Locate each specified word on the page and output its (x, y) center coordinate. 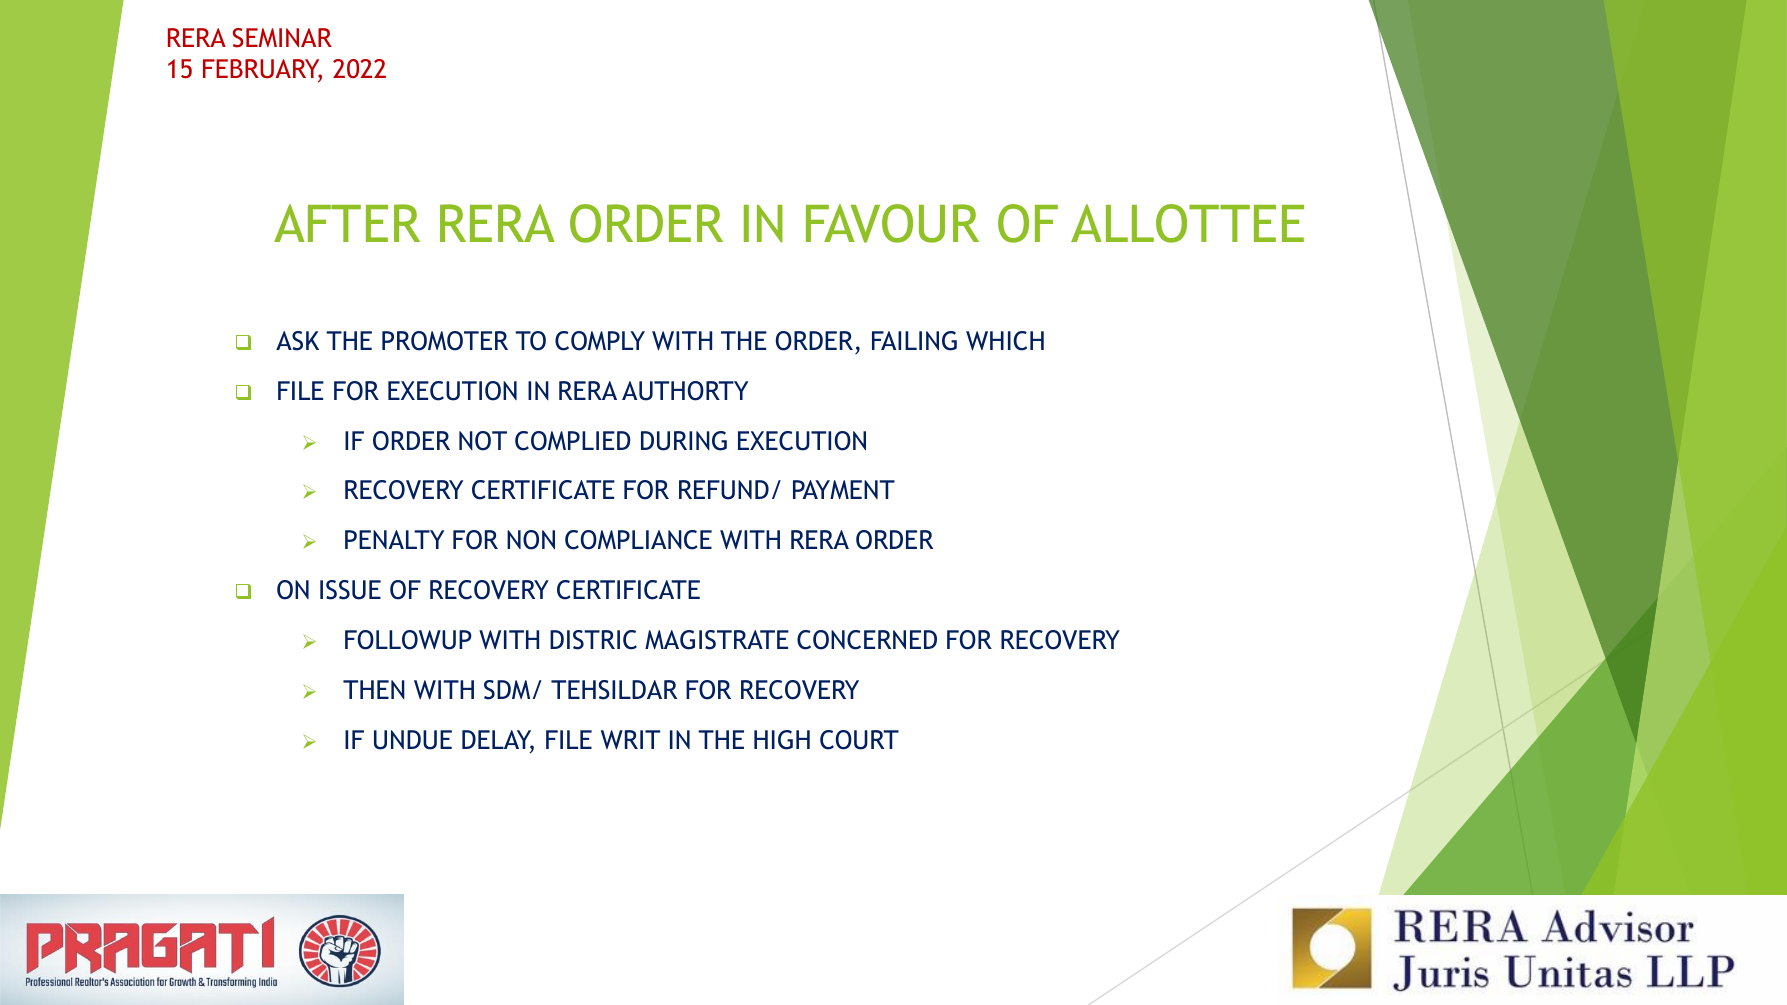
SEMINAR (282, 38)
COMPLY (600, 341)
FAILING (914, 341)
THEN (374, 689)
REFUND (724, 490)
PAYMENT (844, 489)
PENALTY (394, 539)
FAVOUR (892, 223)
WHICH (1005, 341)
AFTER (347, 223)
